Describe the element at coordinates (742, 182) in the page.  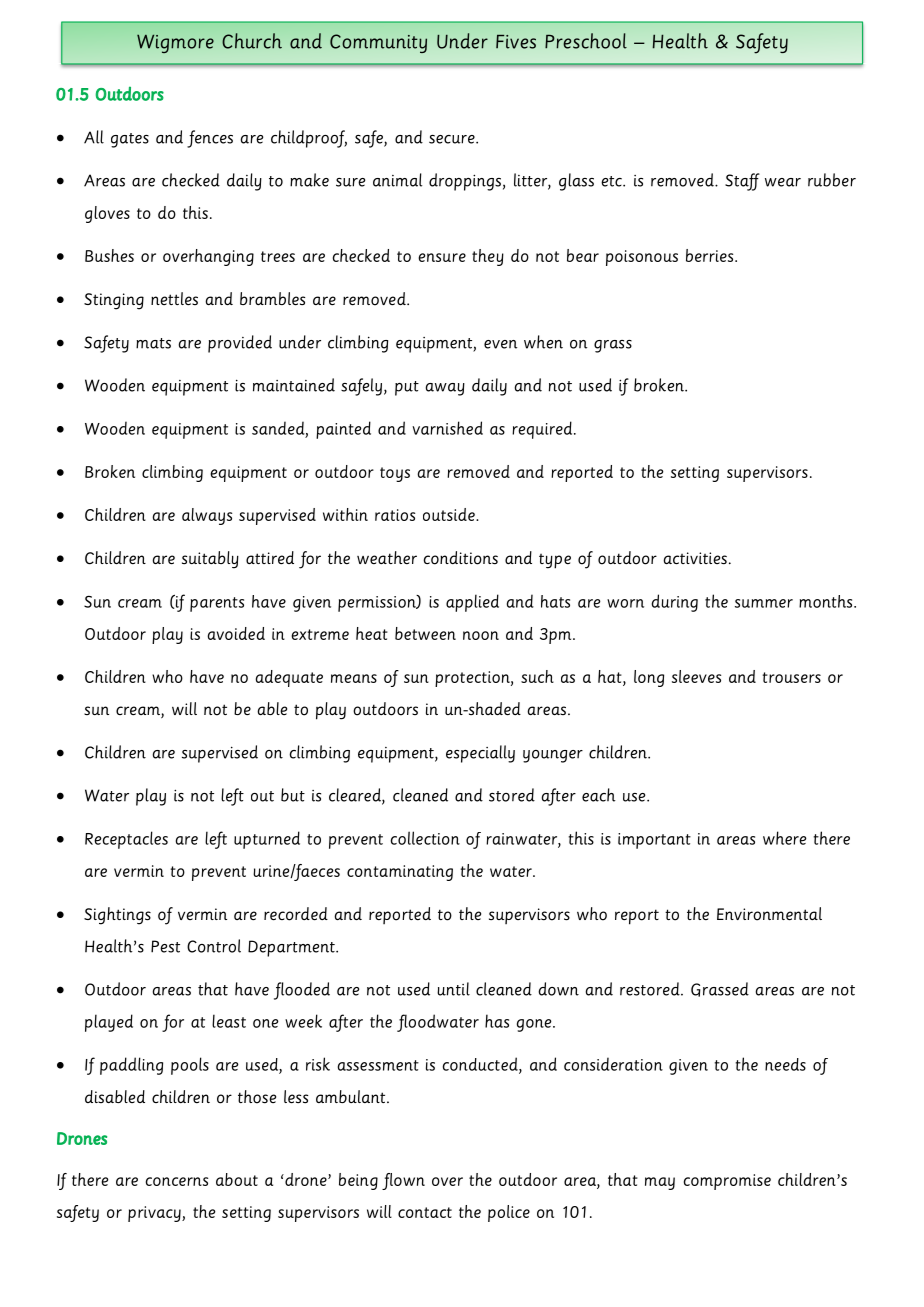
I see `Staff` at that location.
